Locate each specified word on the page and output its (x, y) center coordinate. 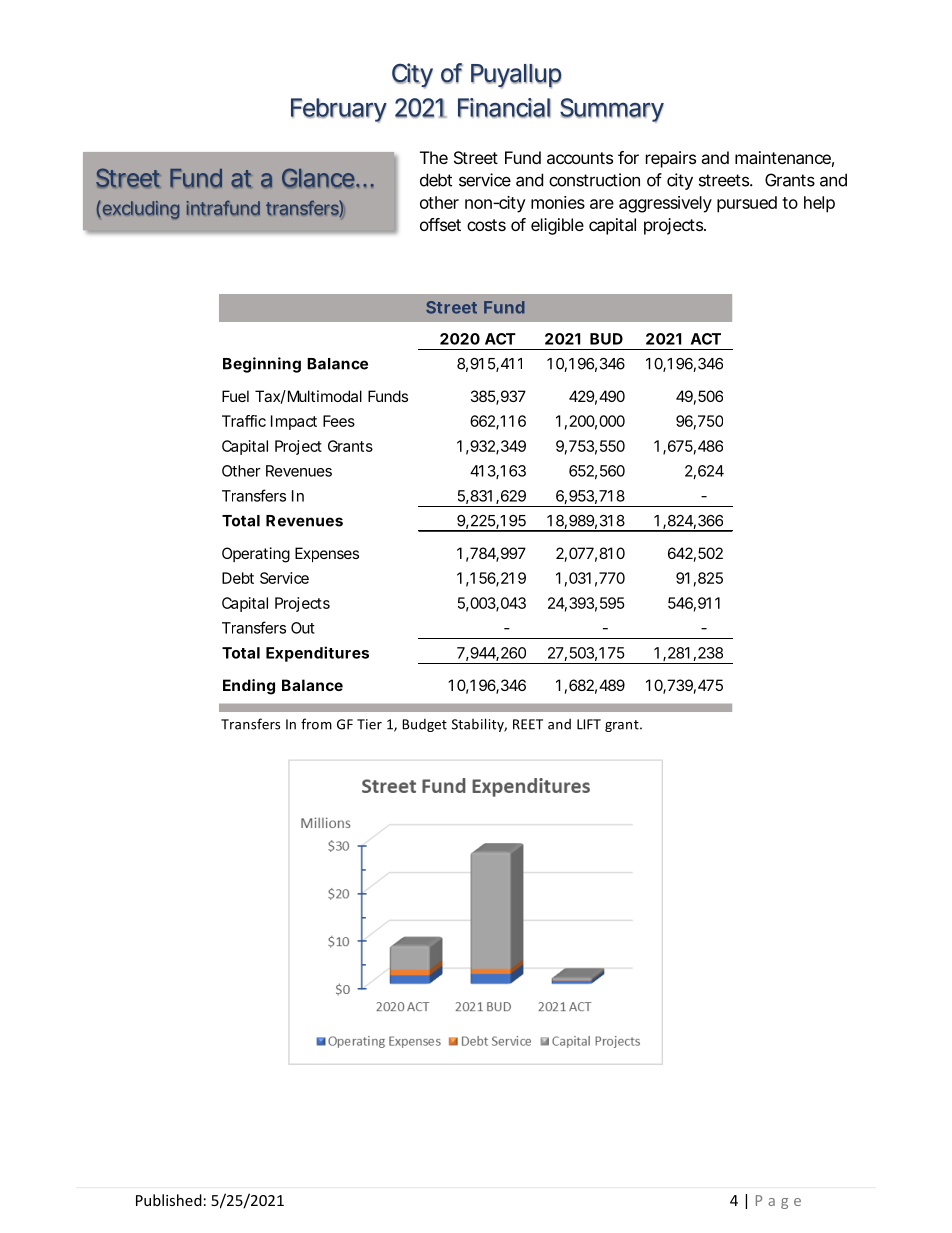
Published (169, 1200)
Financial (504, 108)
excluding (141, 210)
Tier (369, 724)
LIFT (589, 724)
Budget (424, 725)
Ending (249, 687)
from (316, 724)
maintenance (784, 159)
